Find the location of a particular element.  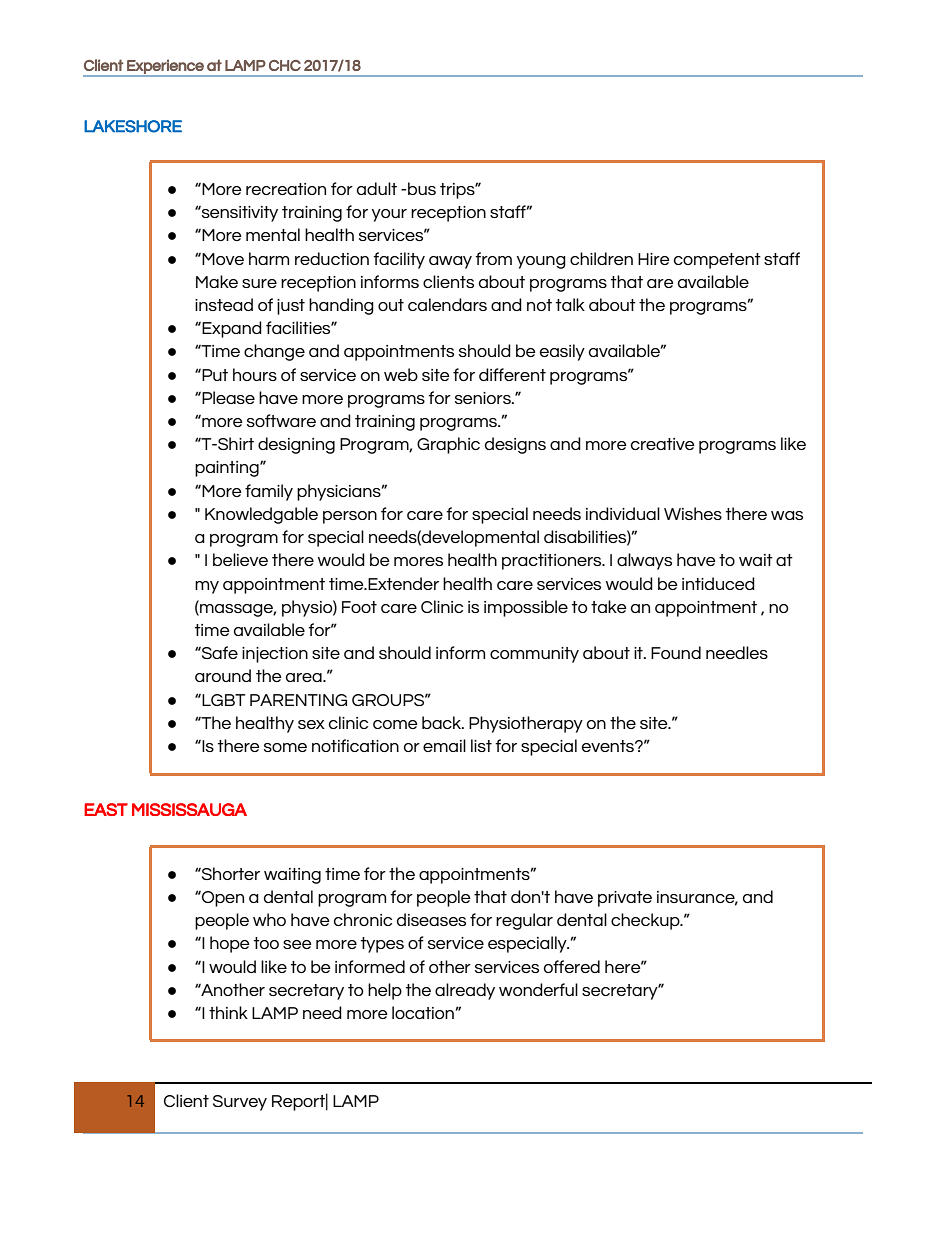

competent is located at coordinates (717, 261).
